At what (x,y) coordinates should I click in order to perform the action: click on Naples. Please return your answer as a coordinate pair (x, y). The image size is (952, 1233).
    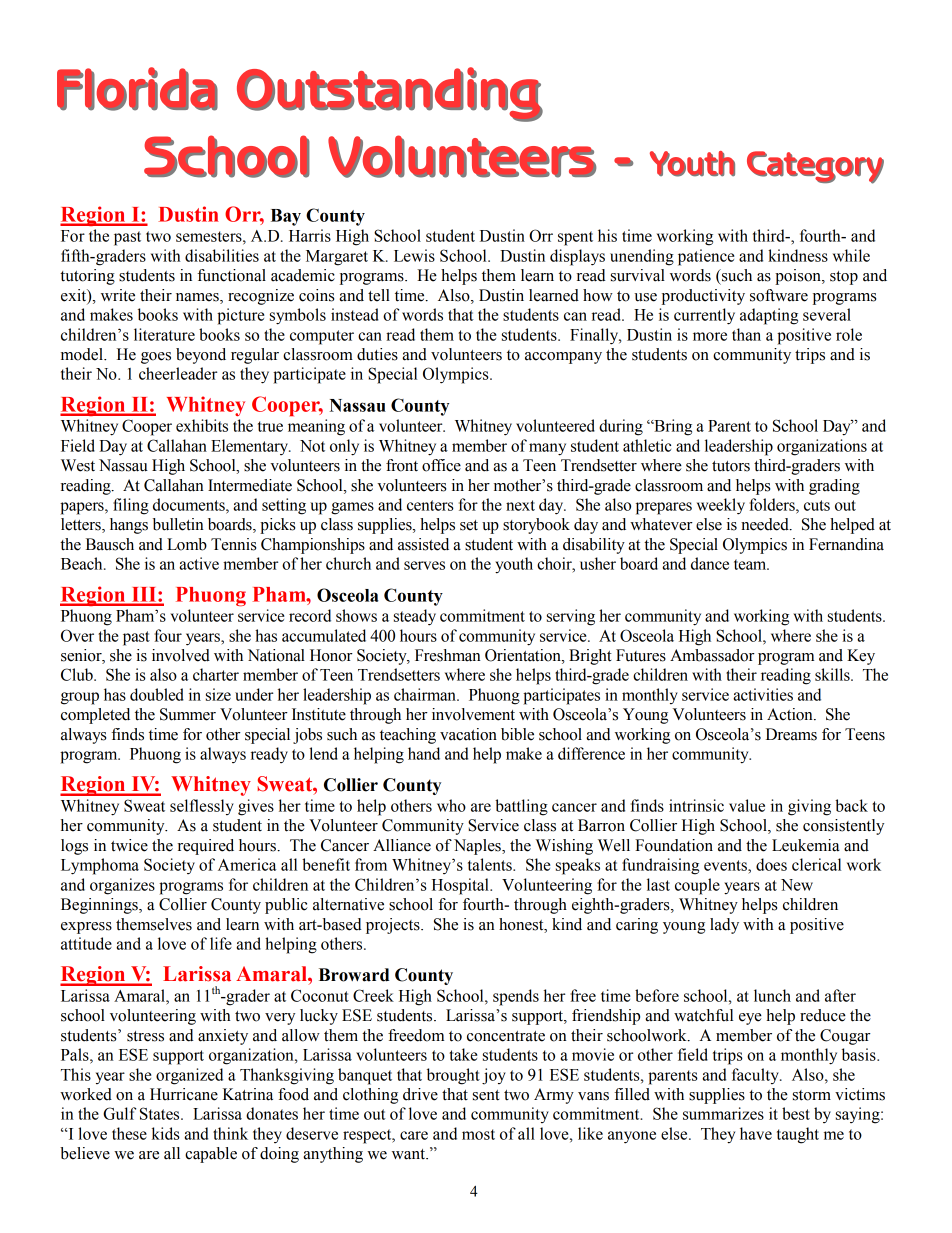
    Looking at the image, I should click on (478, 847).
